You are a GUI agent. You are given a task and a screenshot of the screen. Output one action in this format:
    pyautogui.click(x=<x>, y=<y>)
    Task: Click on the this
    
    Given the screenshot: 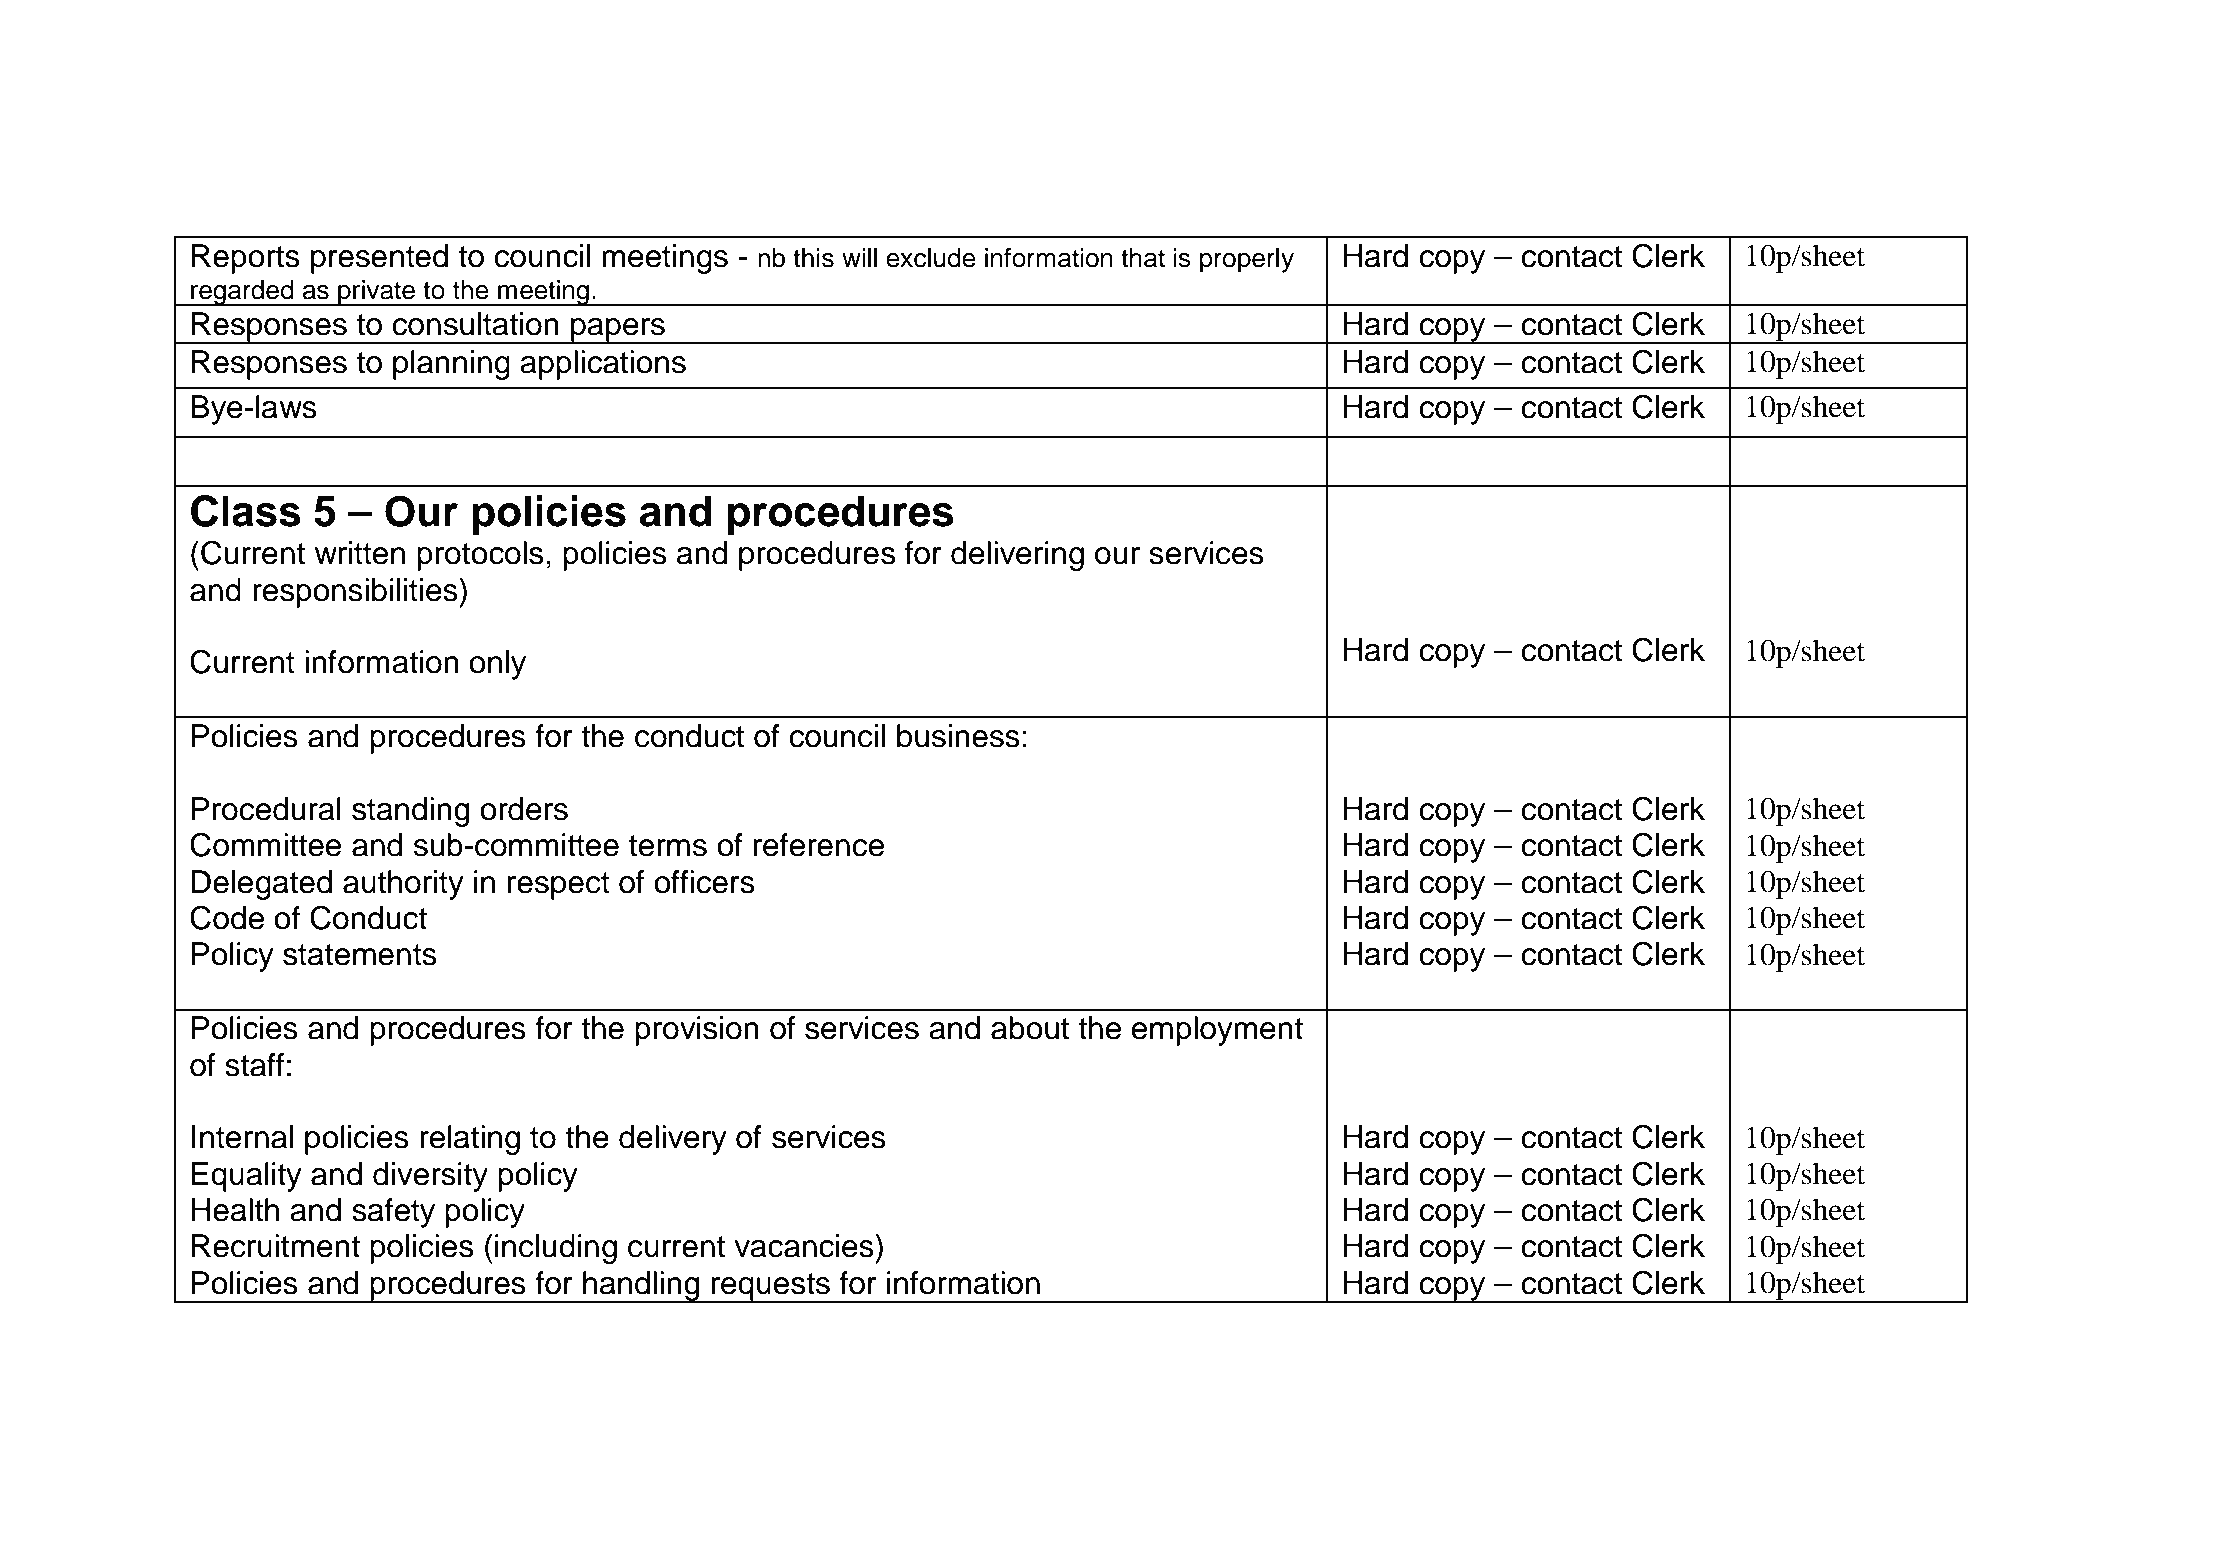 What is the action you would take?
    pyautogui.click(x=813, y=258)
